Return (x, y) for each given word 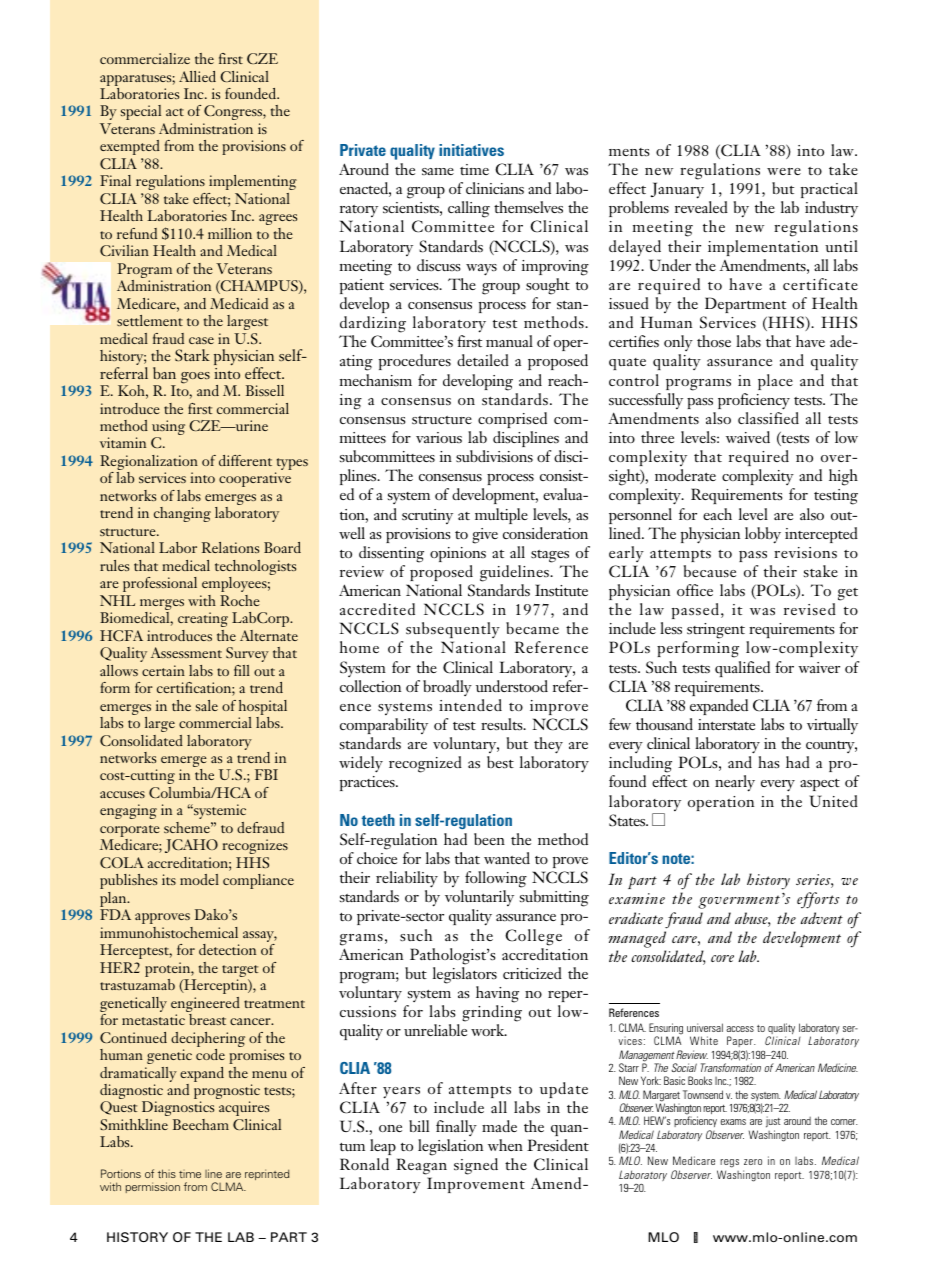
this (167, 1173)
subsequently (453, 632)
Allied (197, 76)
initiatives (471, 150)
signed (476, 1166)
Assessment (186, 652)
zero (753, 1162)
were (784, 171)
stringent (716, 632)
